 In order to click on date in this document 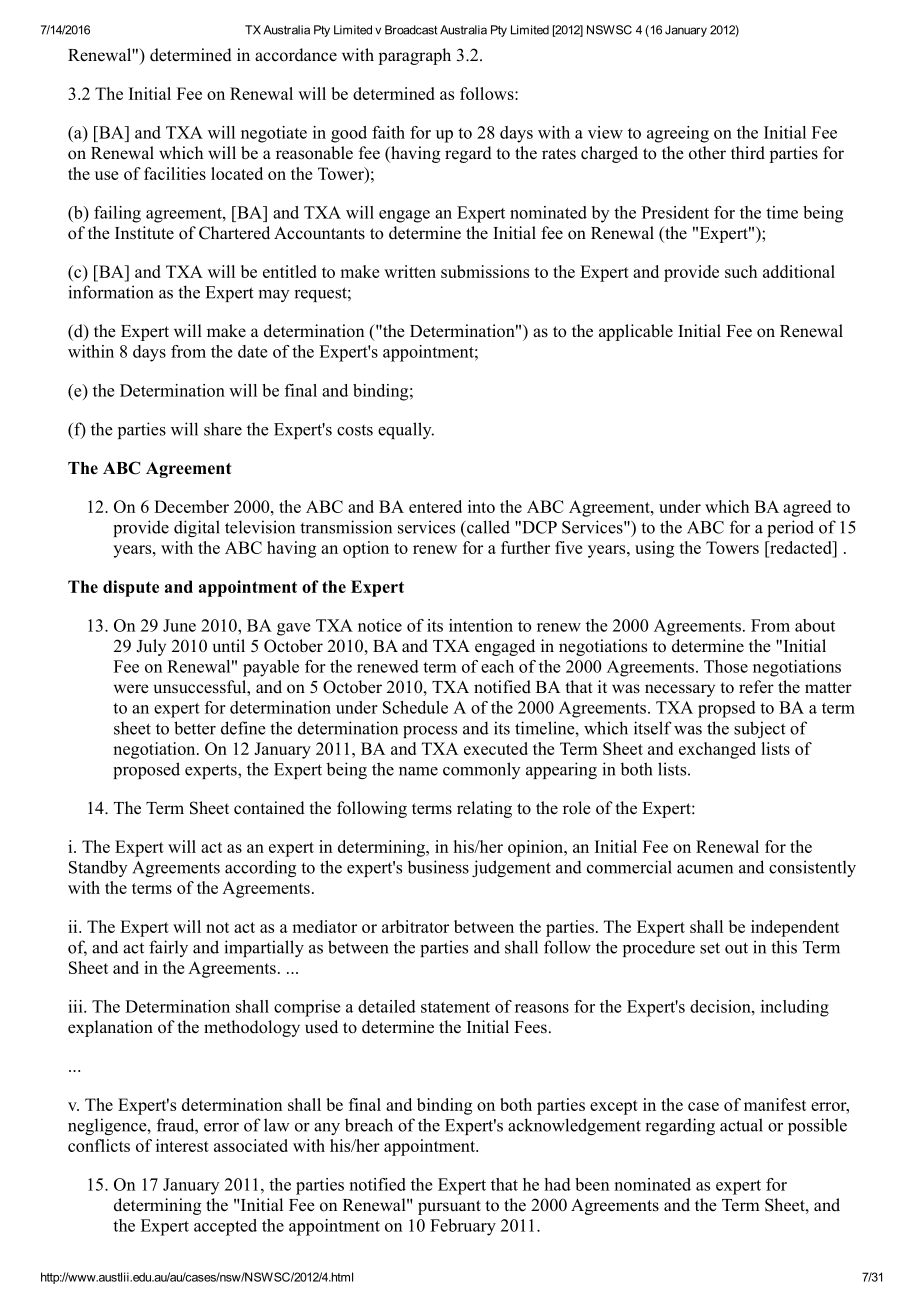, I will do `click(252, 351)`.
